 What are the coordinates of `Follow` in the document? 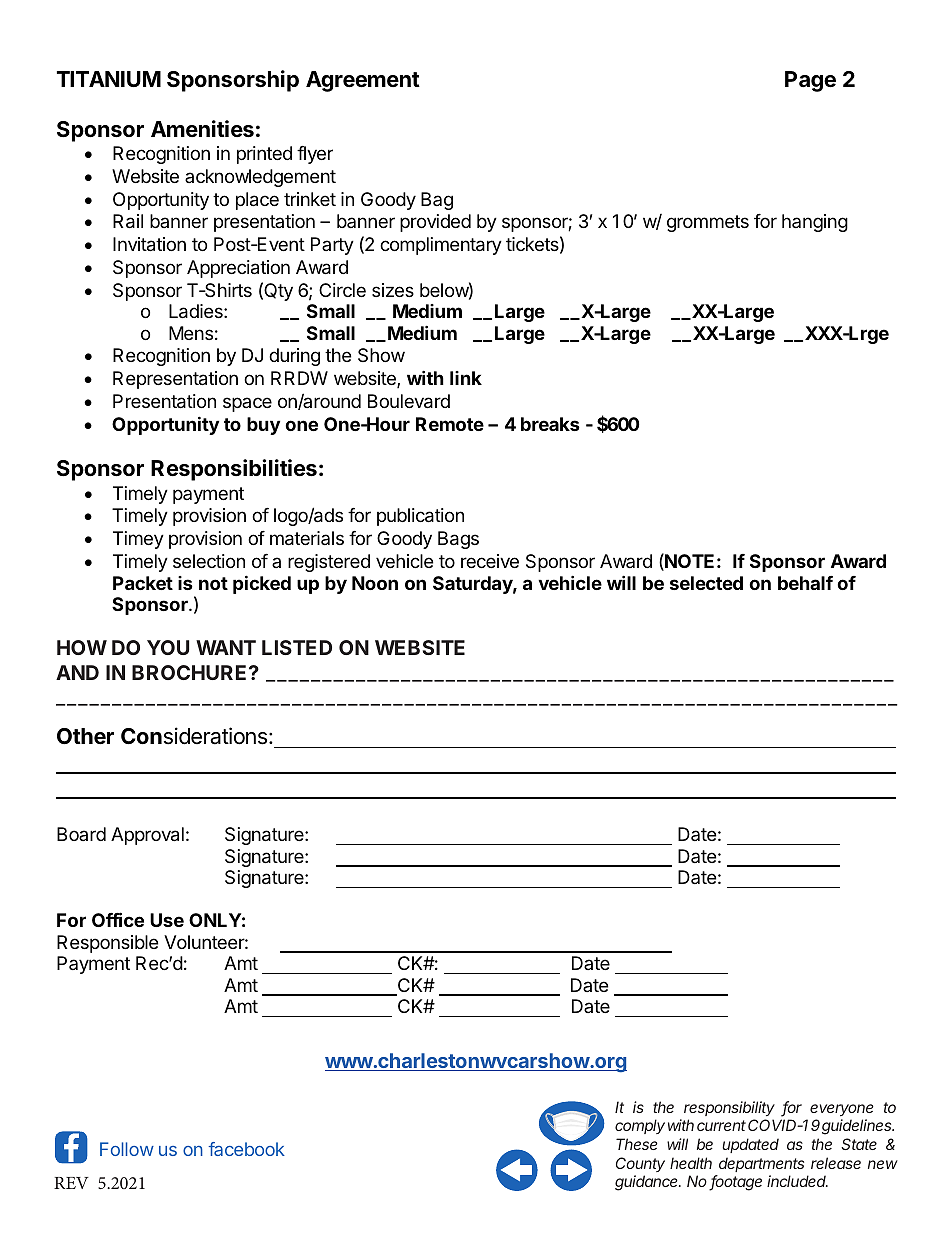 It's located at (127, 1149).
